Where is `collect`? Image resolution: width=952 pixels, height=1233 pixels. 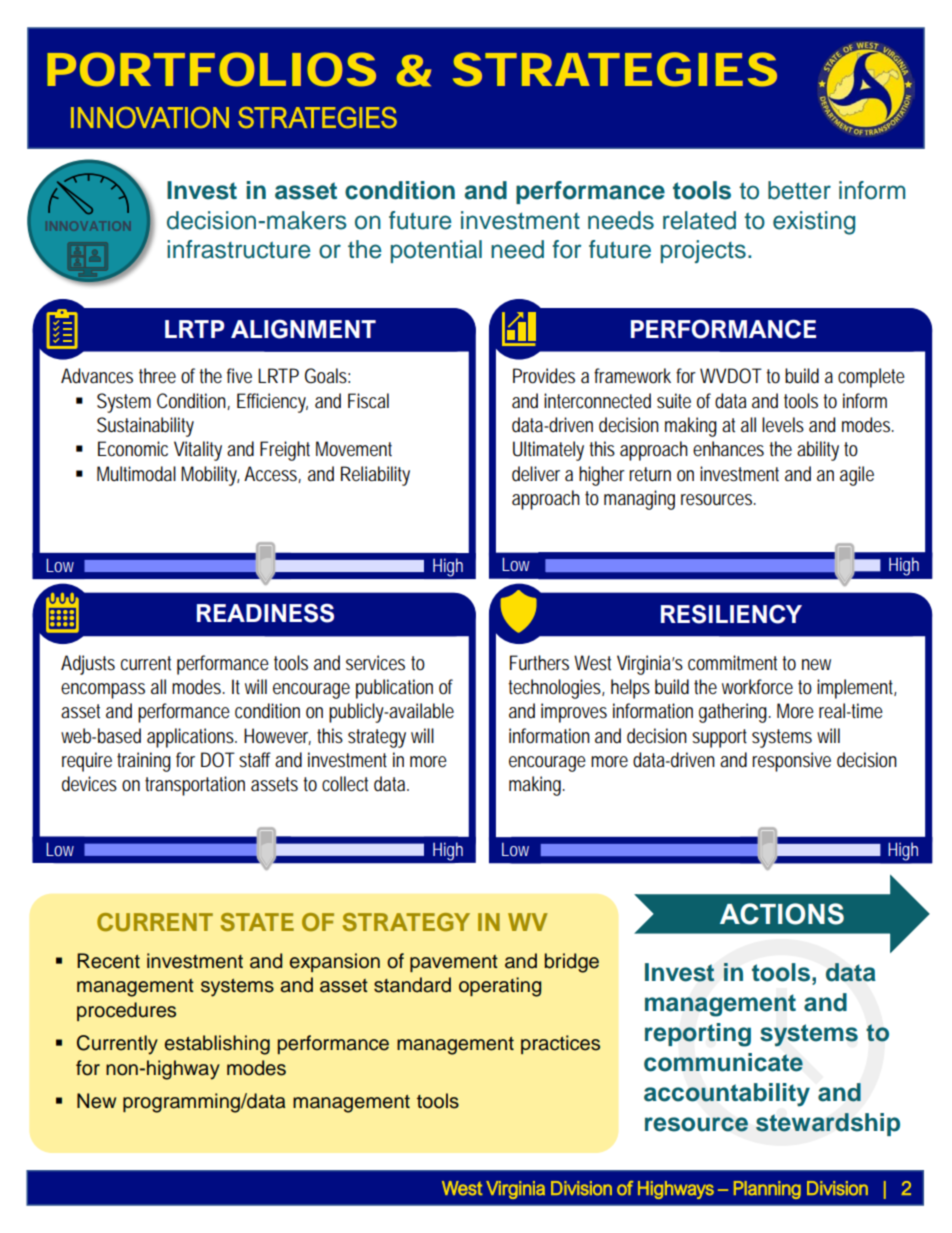 collect is located at coordinates (345, 784).
